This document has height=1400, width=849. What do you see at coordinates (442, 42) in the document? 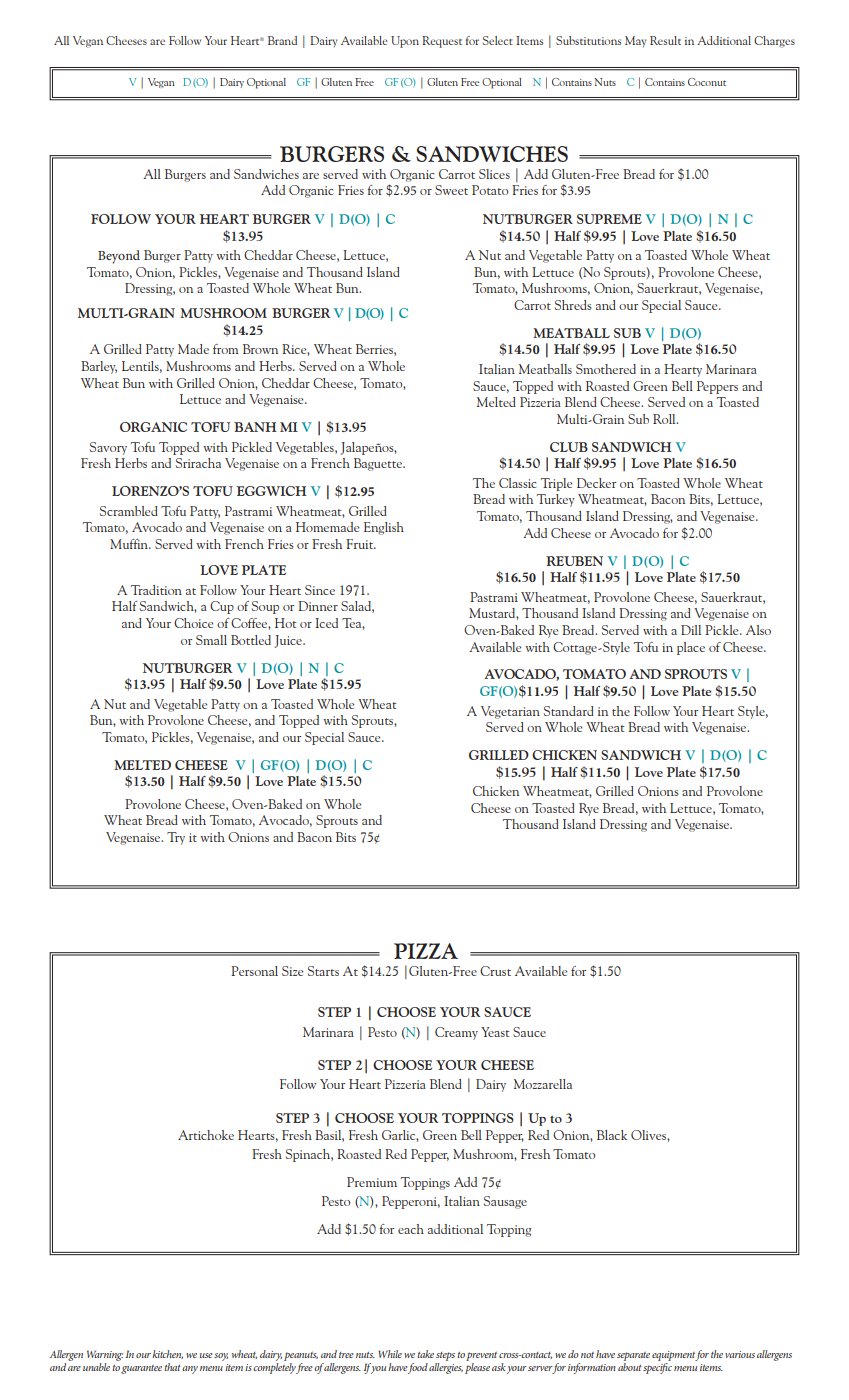
I see `Request` at bounding box center [442, 42].
